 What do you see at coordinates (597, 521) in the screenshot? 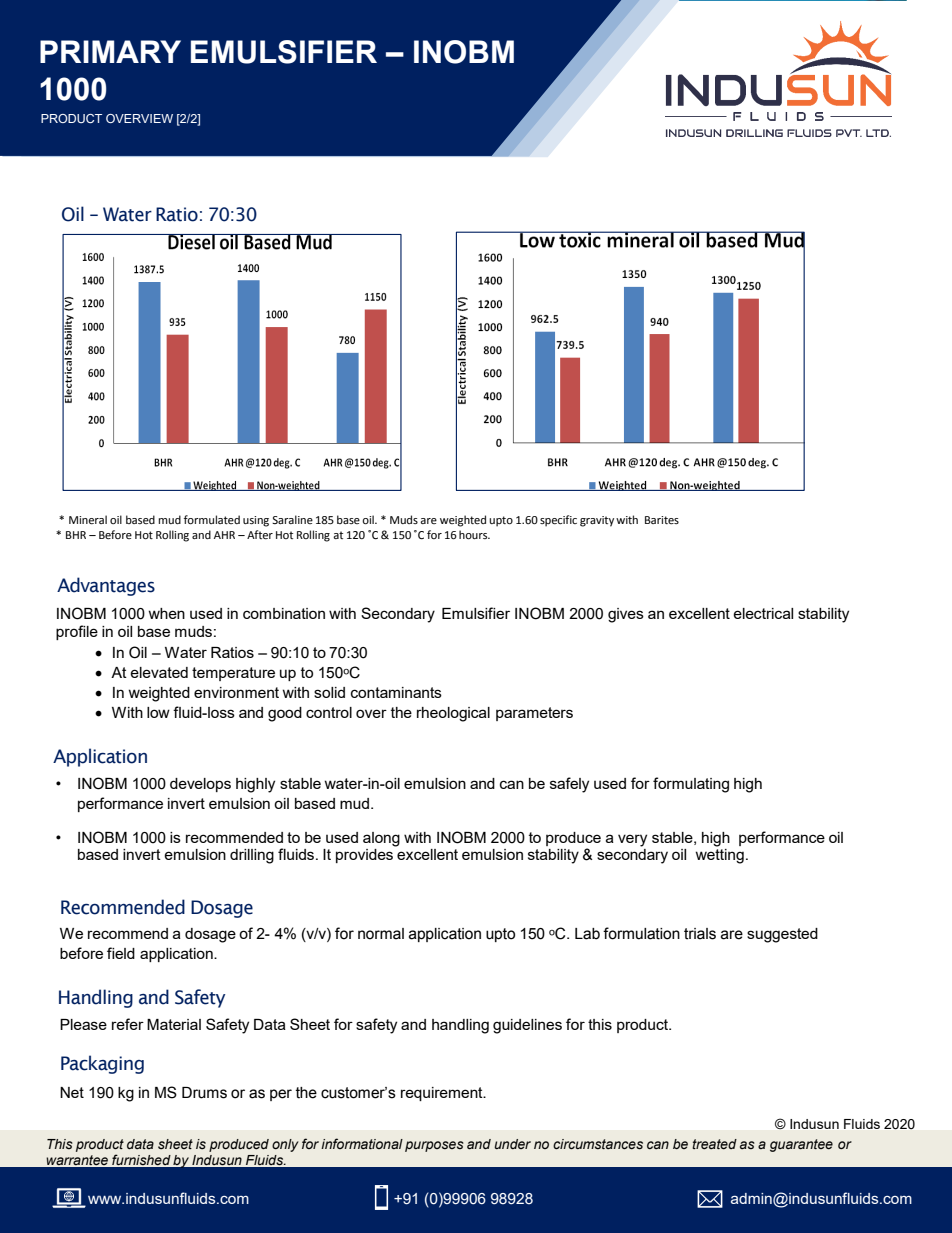
I see `gravity` at bounding box center [597, 521].
